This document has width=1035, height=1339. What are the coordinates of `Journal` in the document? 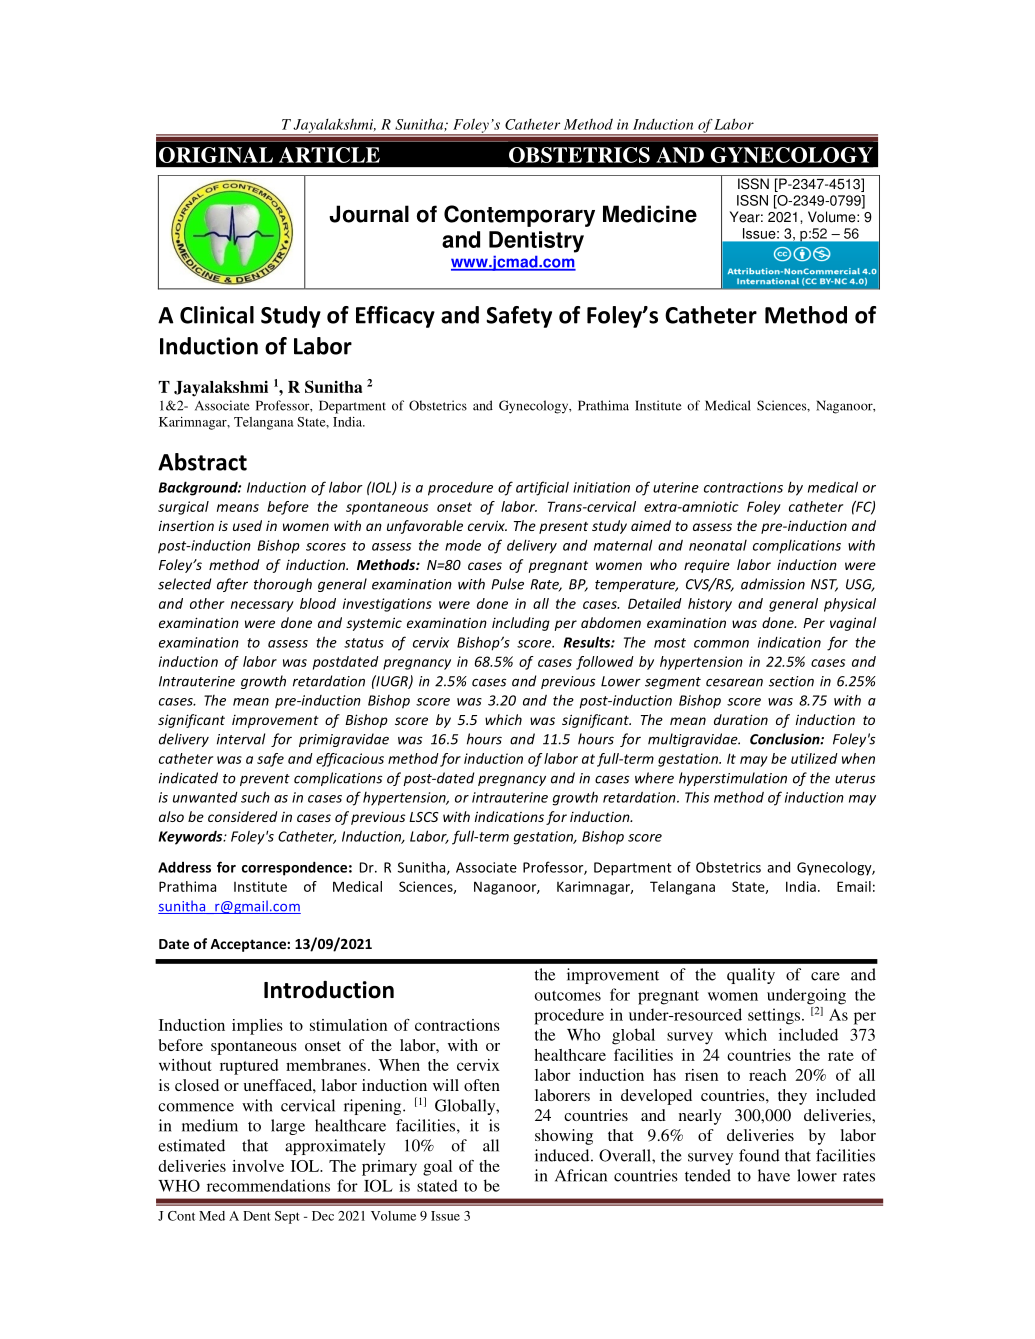 It's located at (369, 214).
